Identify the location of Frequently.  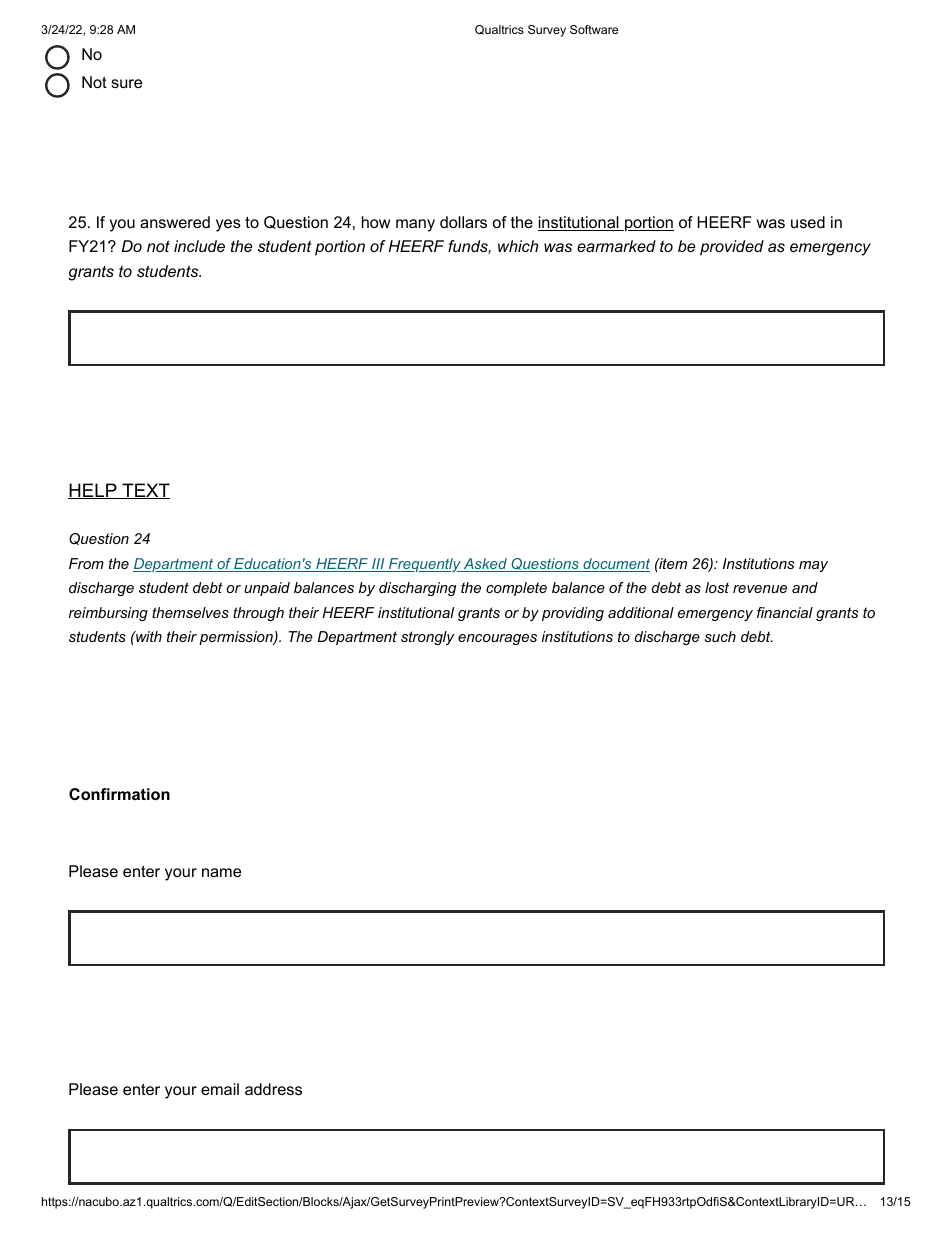
(424, 565).
